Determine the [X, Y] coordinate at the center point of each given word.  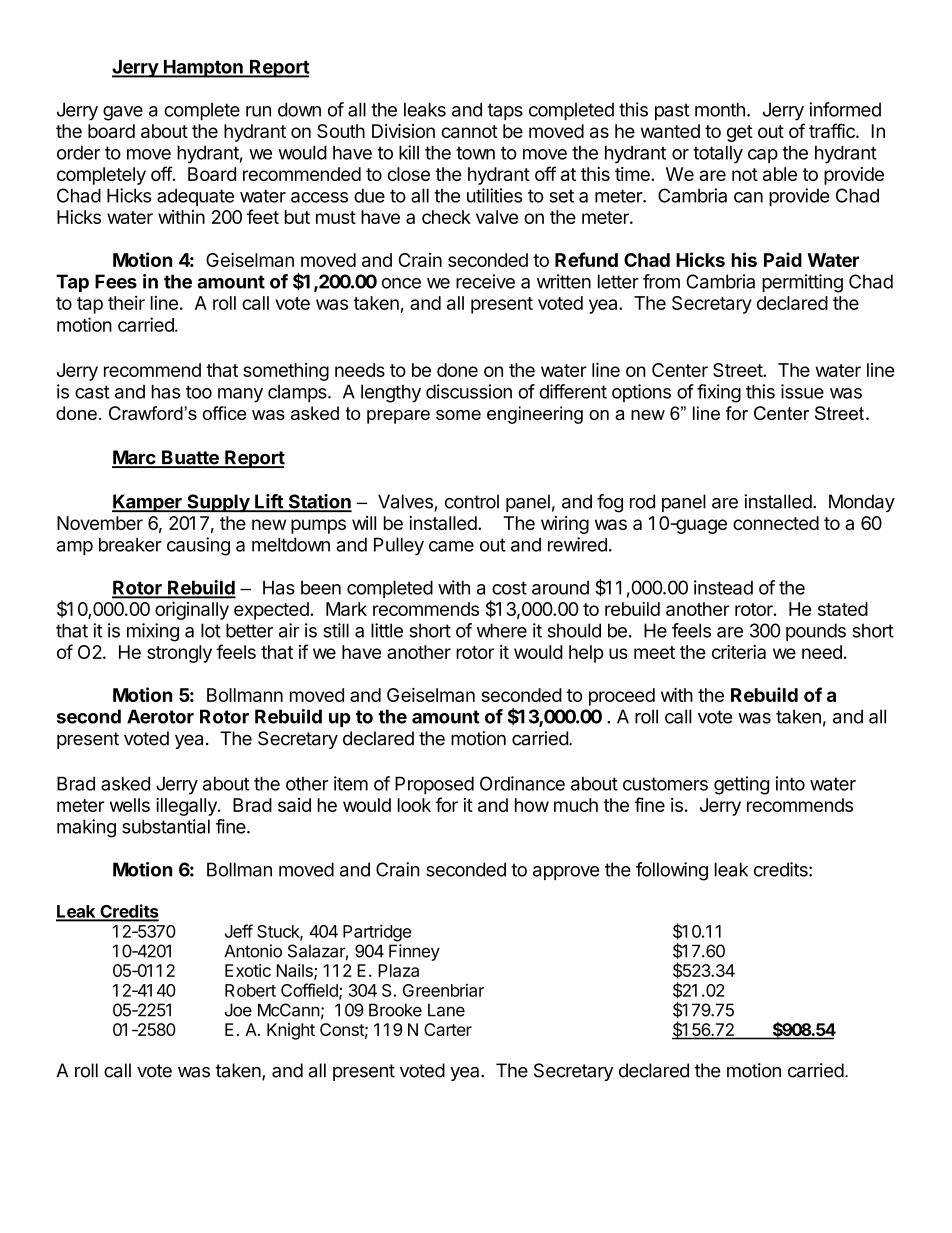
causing [198, 546]
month [720, 109]
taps [505, 111]
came [451, 546]
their [126, 302]
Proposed [434, 785]
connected [776, 523]
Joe [238, 1010]
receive [485, 281]
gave [123, 113]
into [790, 783]
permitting [802, 283]
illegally [187, 807]
